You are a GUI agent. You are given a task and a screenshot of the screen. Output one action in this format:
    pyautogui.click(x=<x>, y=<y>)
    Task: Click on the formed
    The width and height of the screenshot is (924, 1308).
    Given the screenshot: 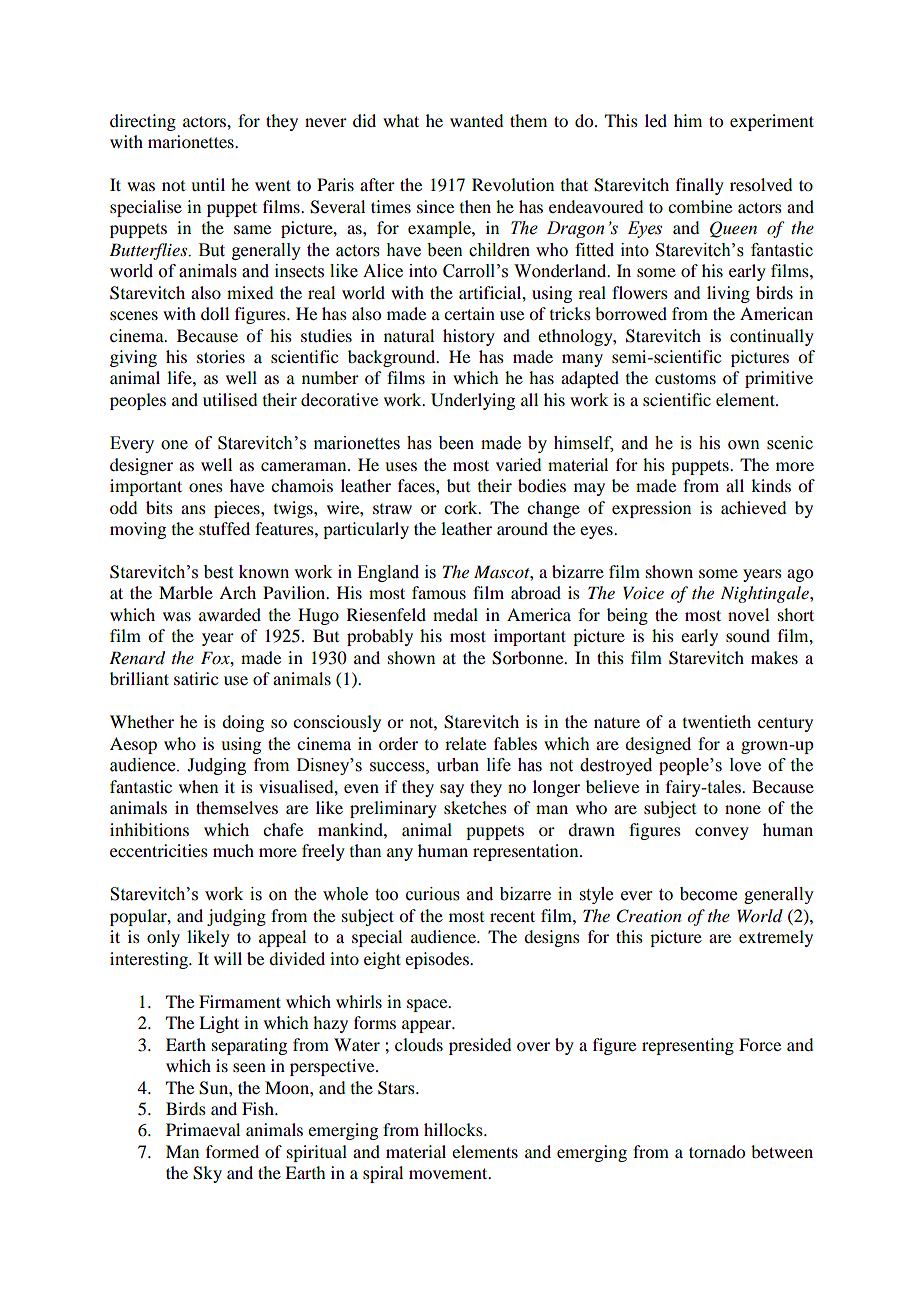 What is the action you would take?
    pyautogui.click(x=232, y=1151)
